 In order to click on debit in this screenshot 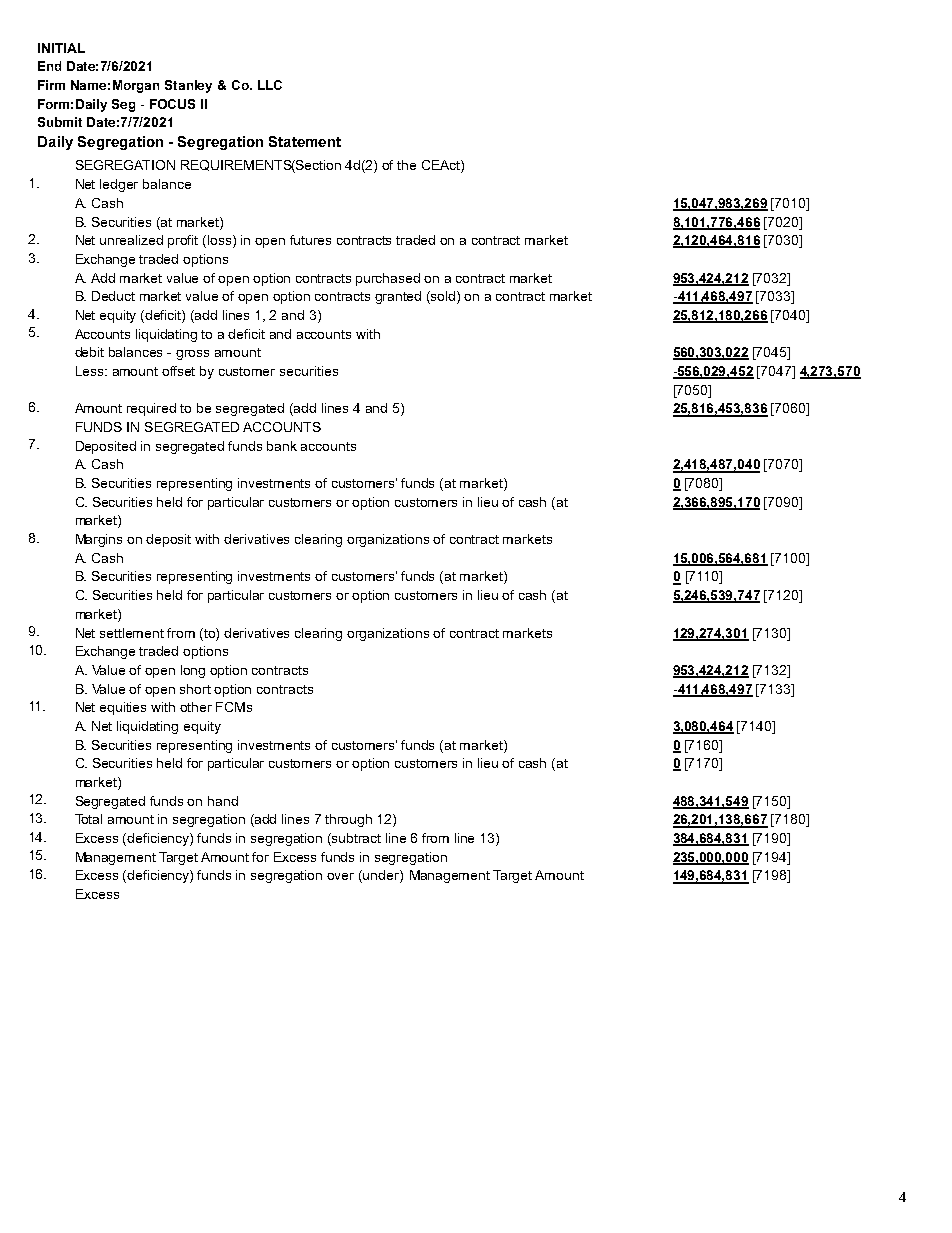, I will do `click(89, 352)`.
